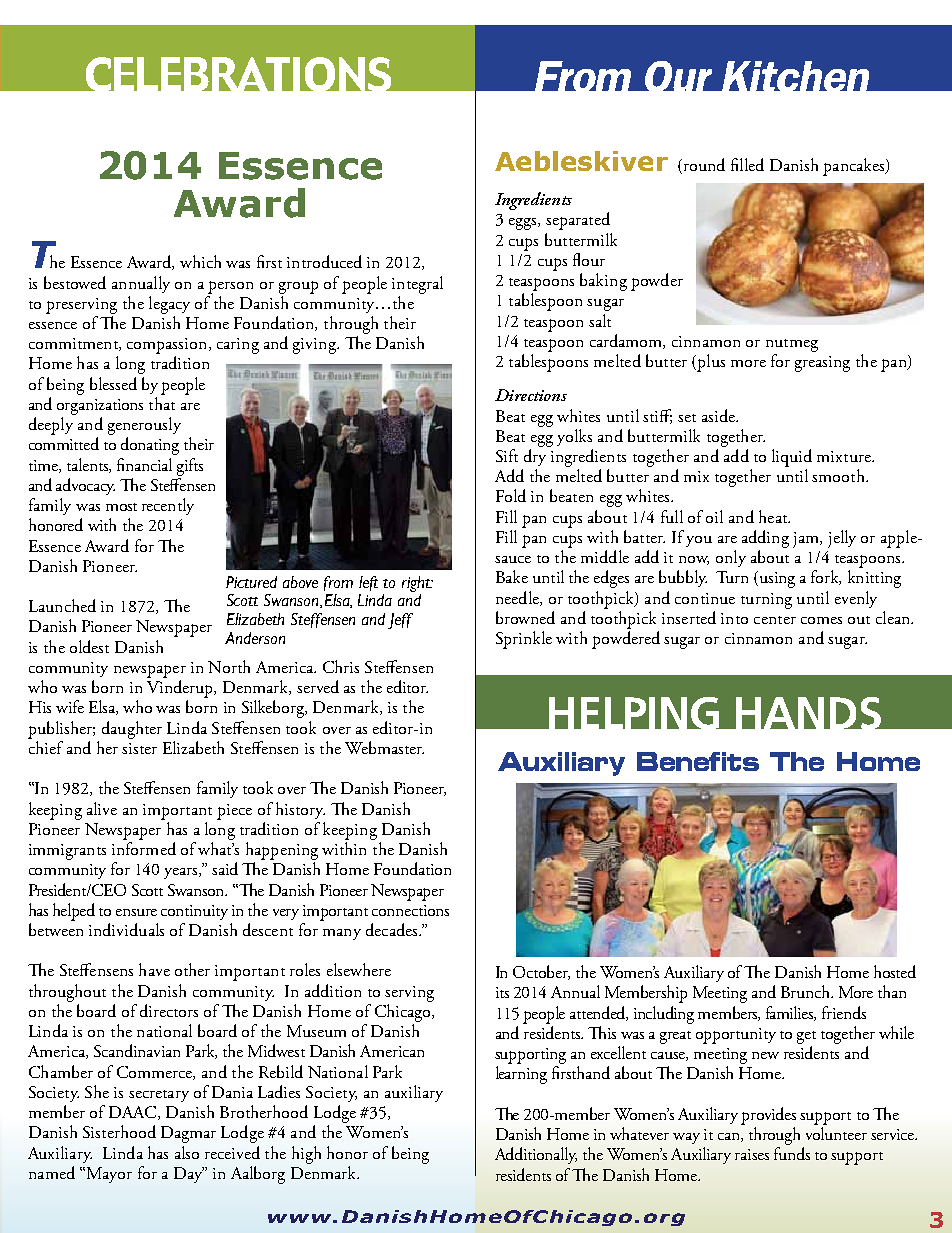  I want to click on eggs, so click(524, 224).
